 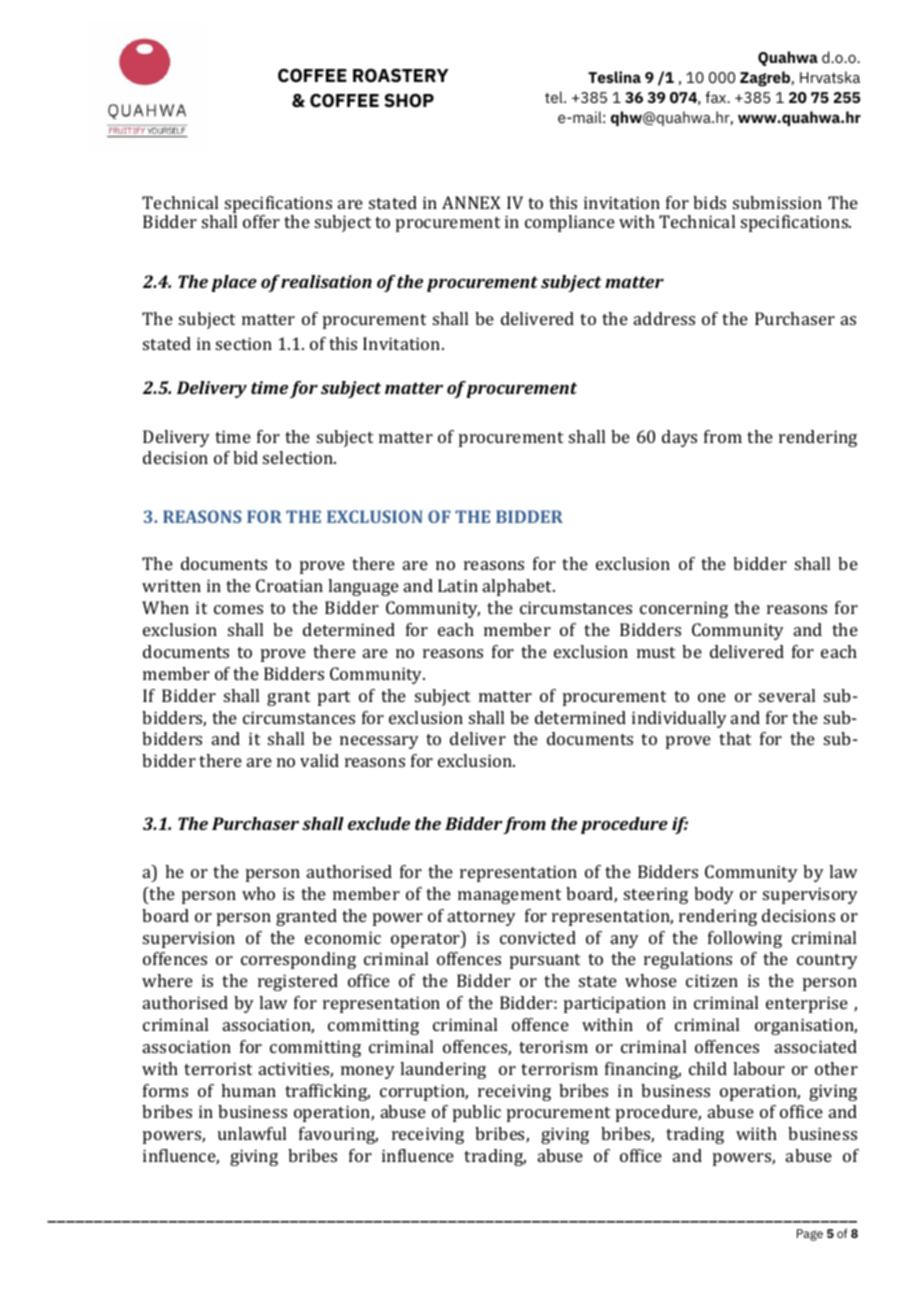 I want to click on public, so click(x=477, y=1113).
